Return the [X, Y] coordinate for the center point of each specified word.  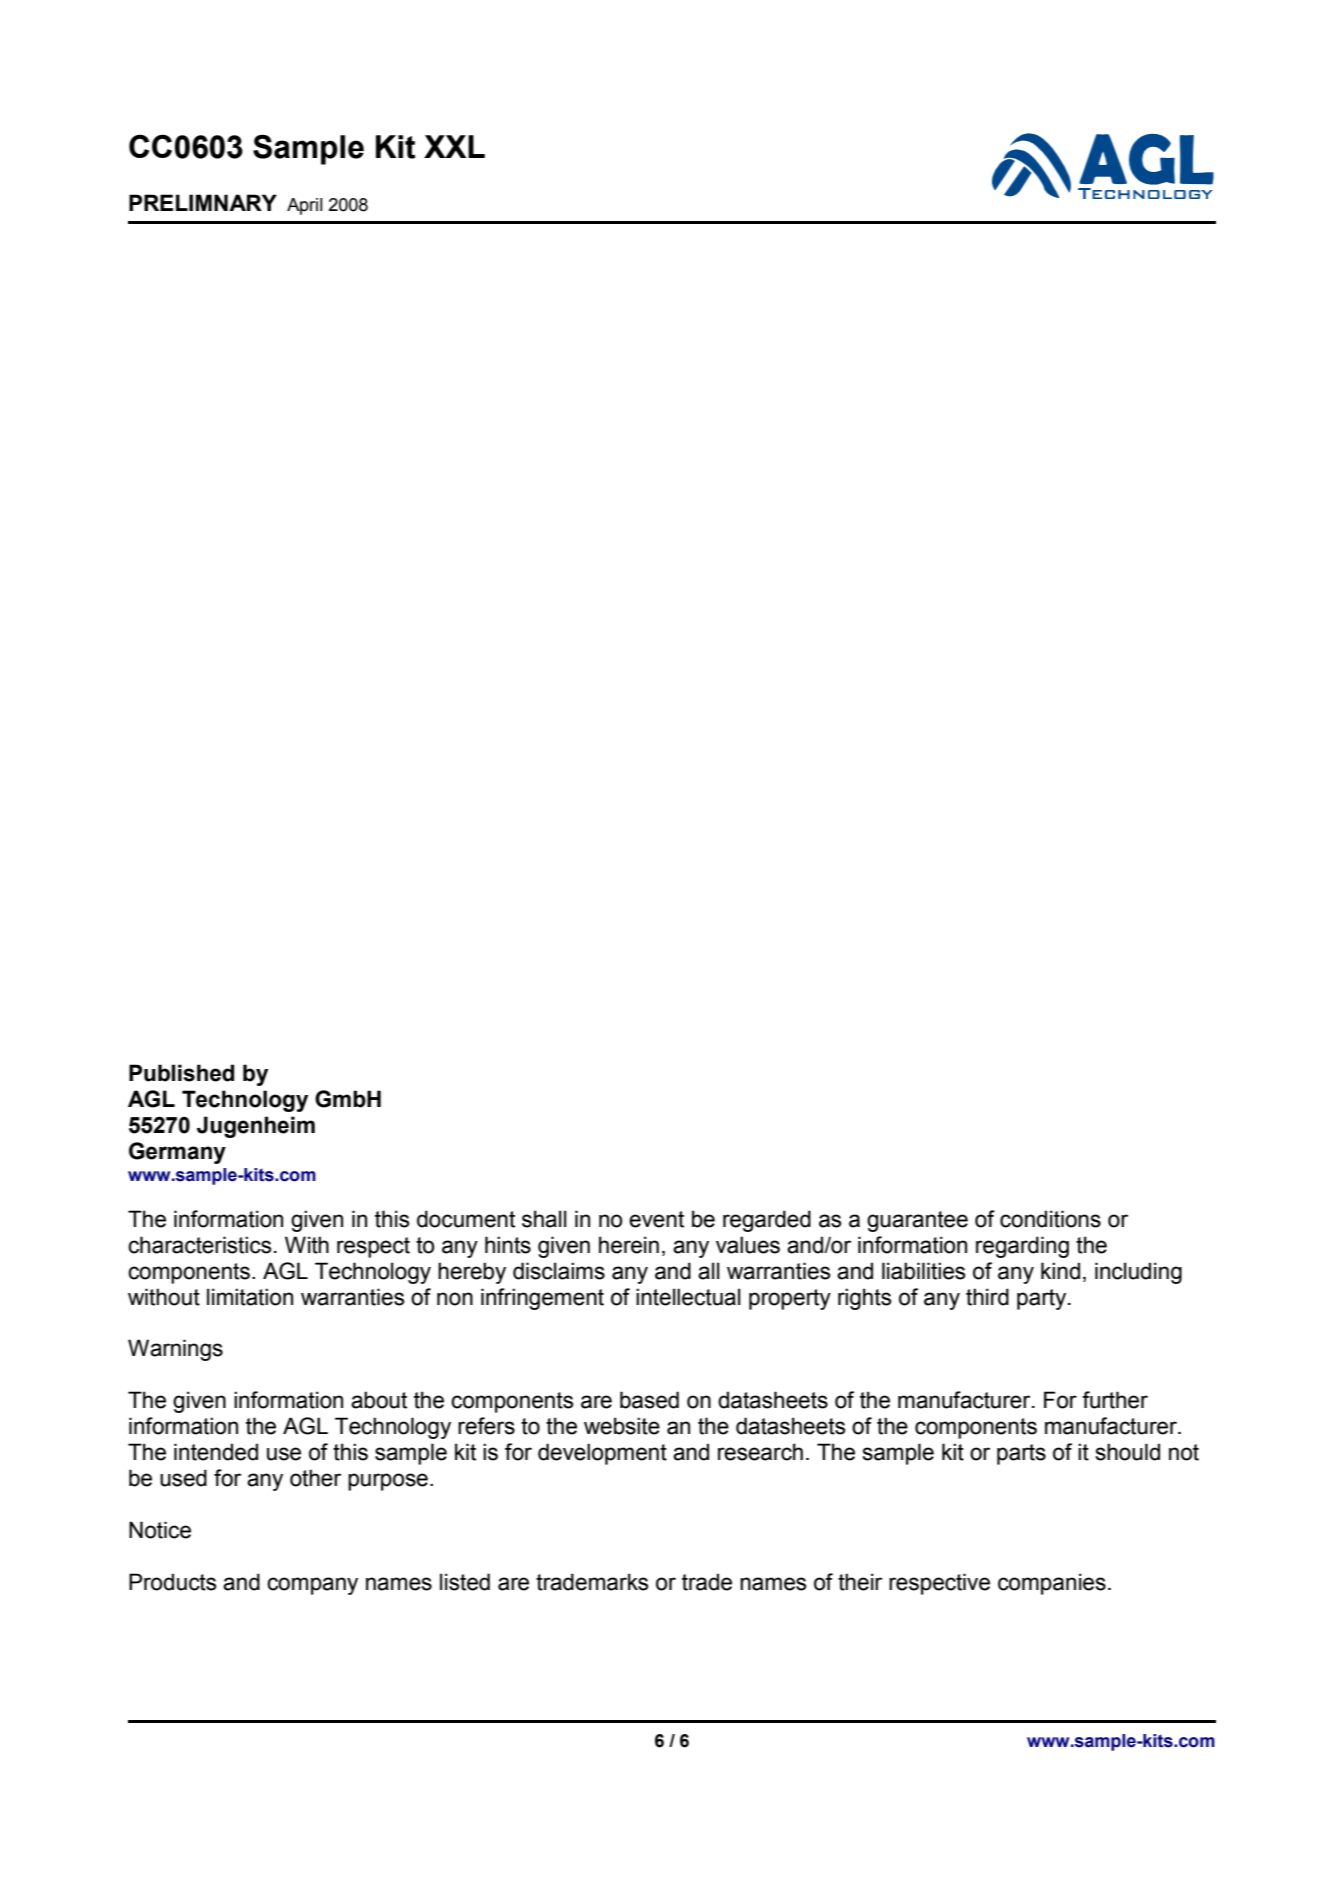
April [305, 206]
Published [181, 1073]
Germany [177, 1153]
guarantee [917, 1221]
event [656, 1219]
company [312, 1586]
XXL [454, 146]
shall [544, 1219]
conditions [1050, 1219]
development [602, 1454]
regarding [1022, 1247]
